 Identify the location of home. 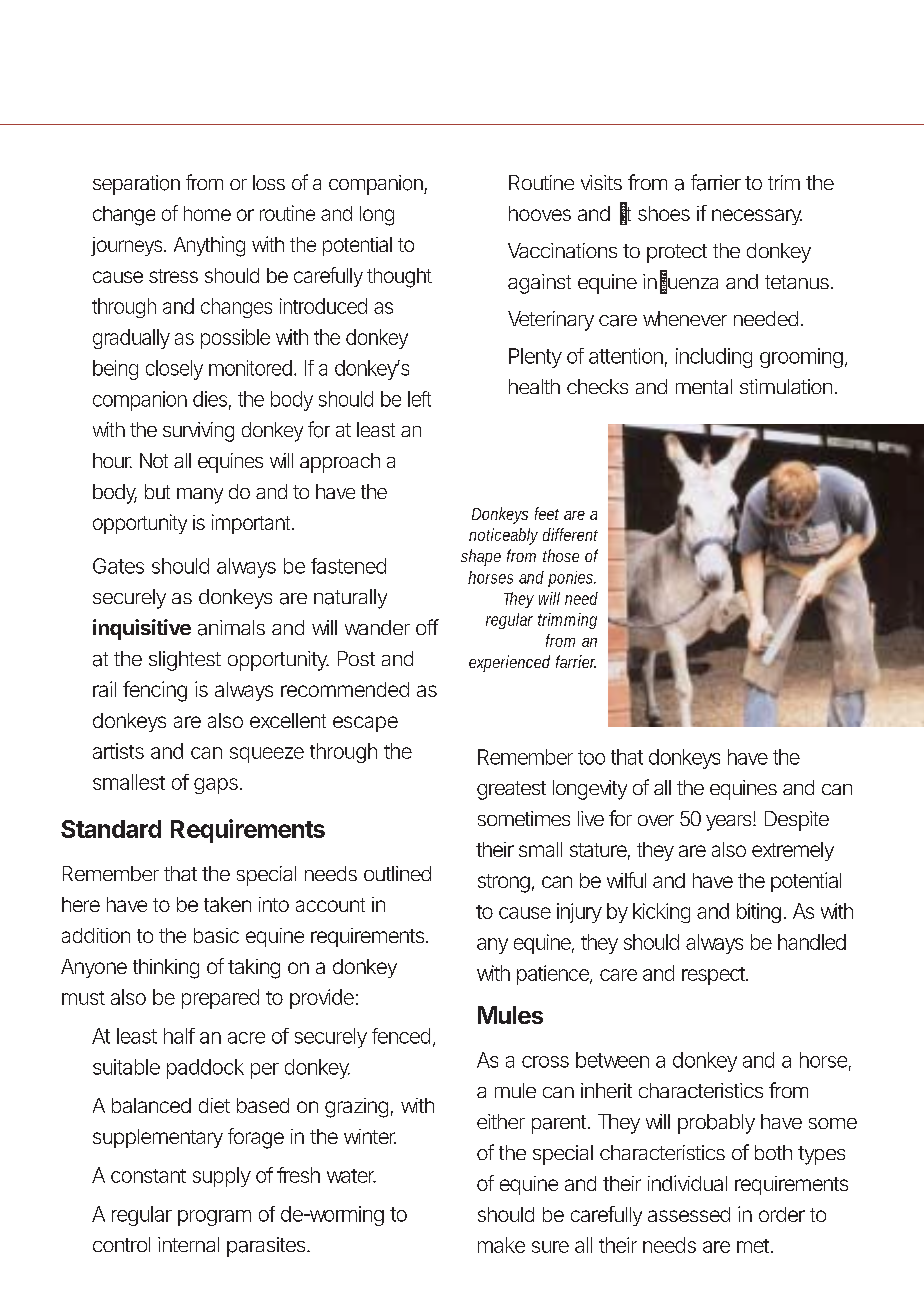
(207, 213).
